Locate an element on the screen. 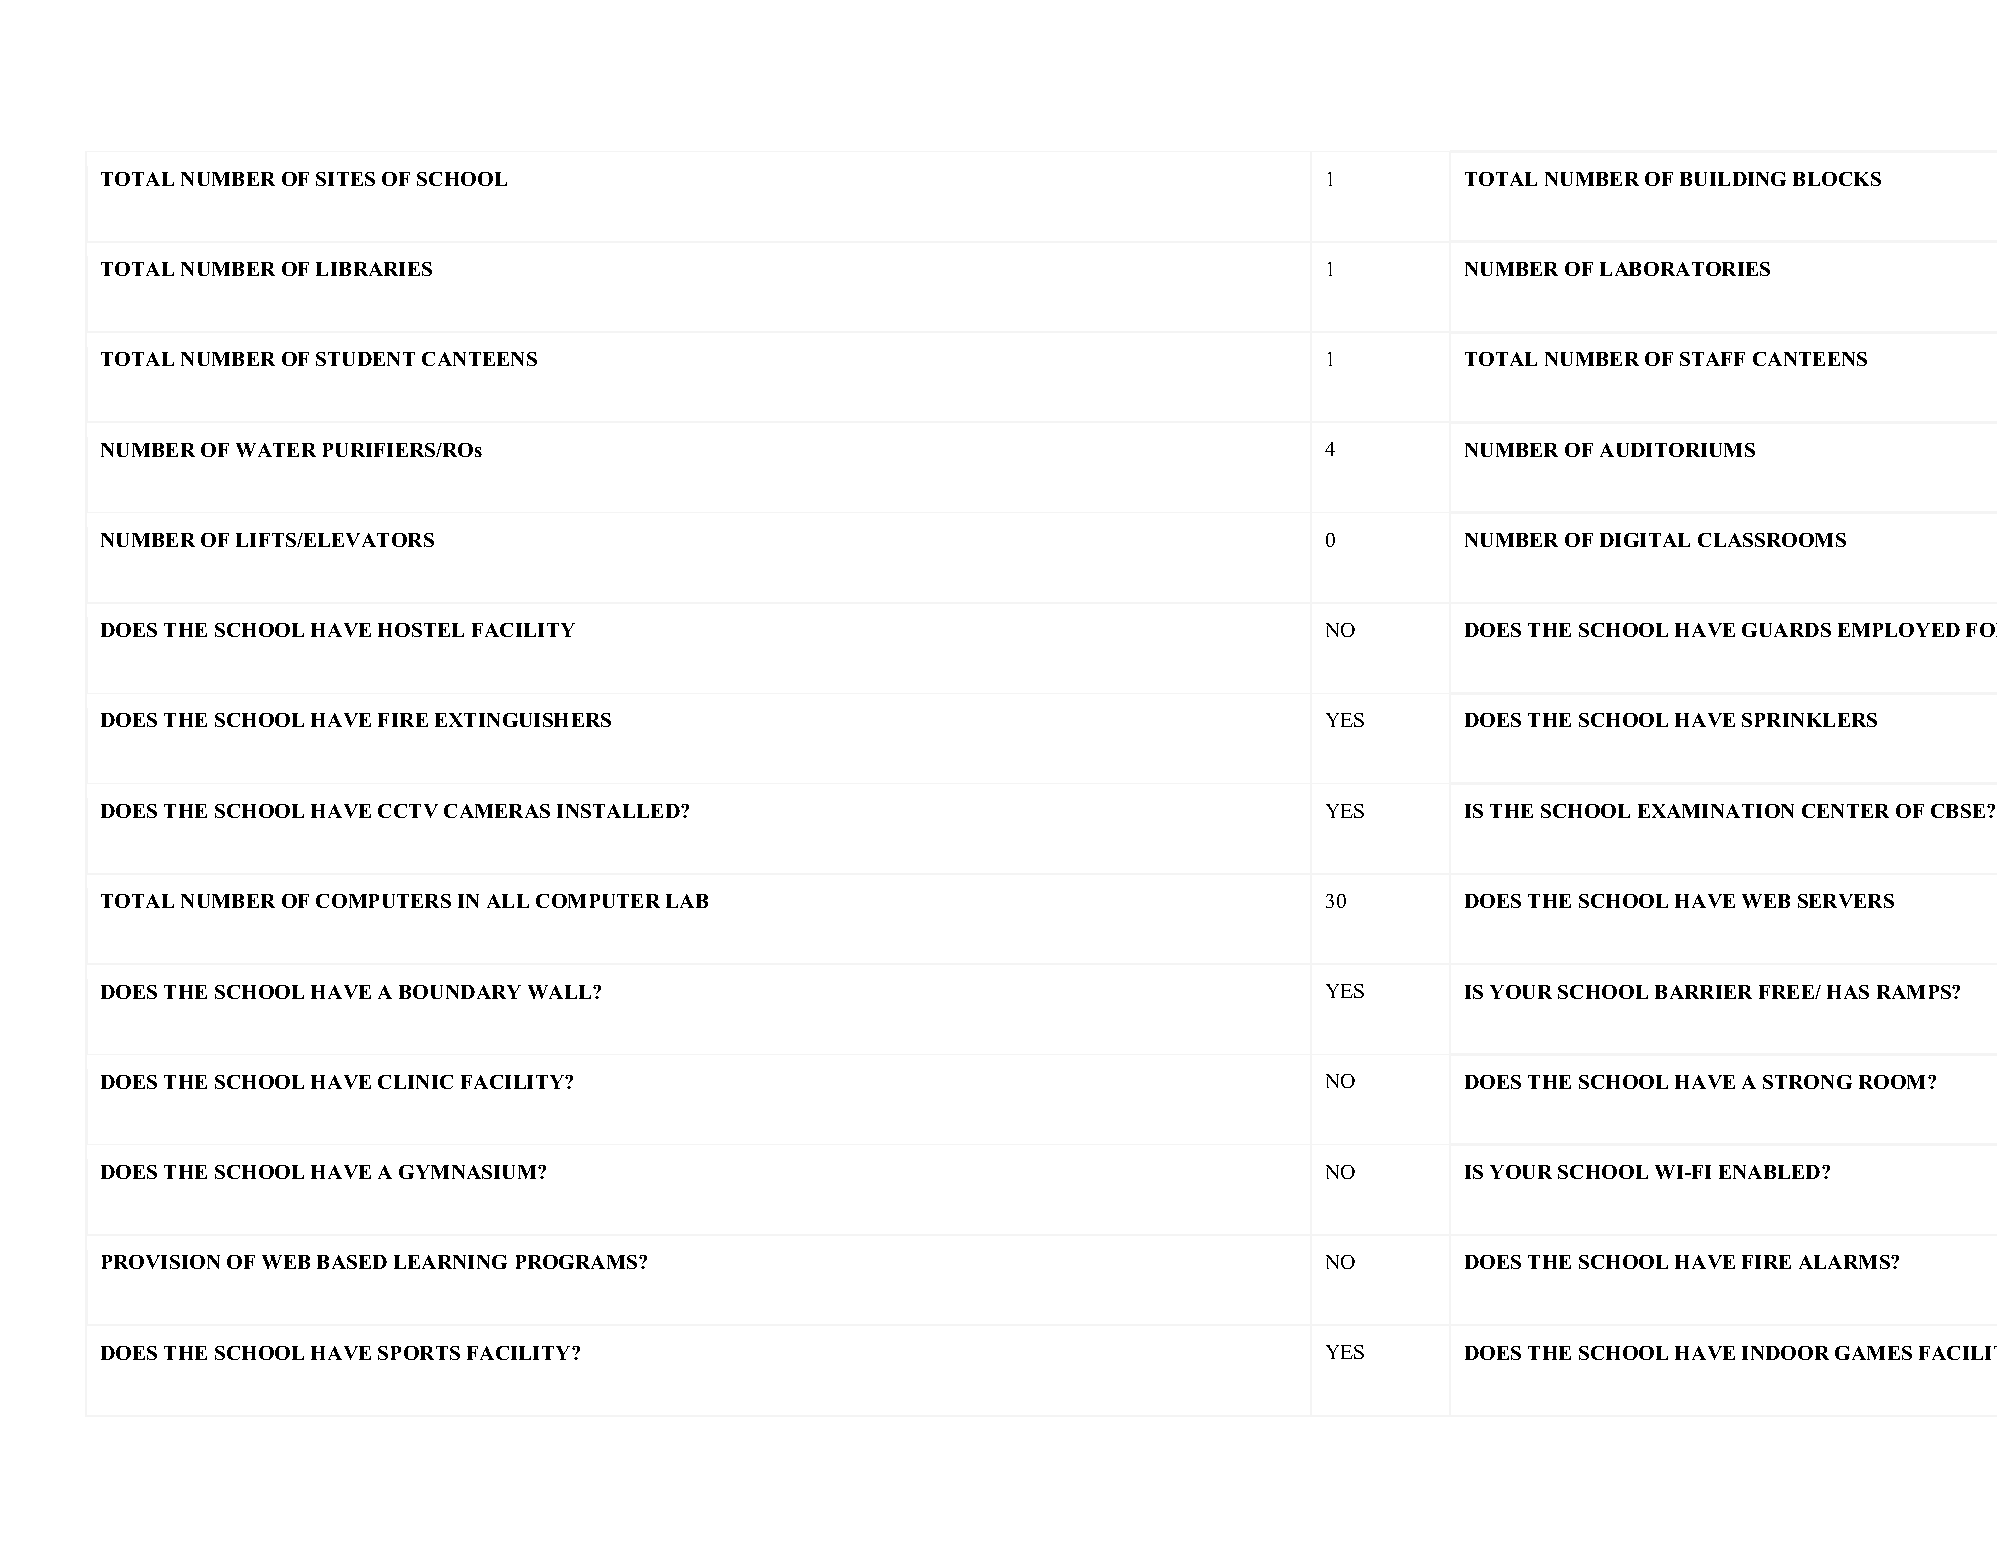 This screenshot has height=1543, width=1997. BUILDING is located at coordinates (1733, 179).
